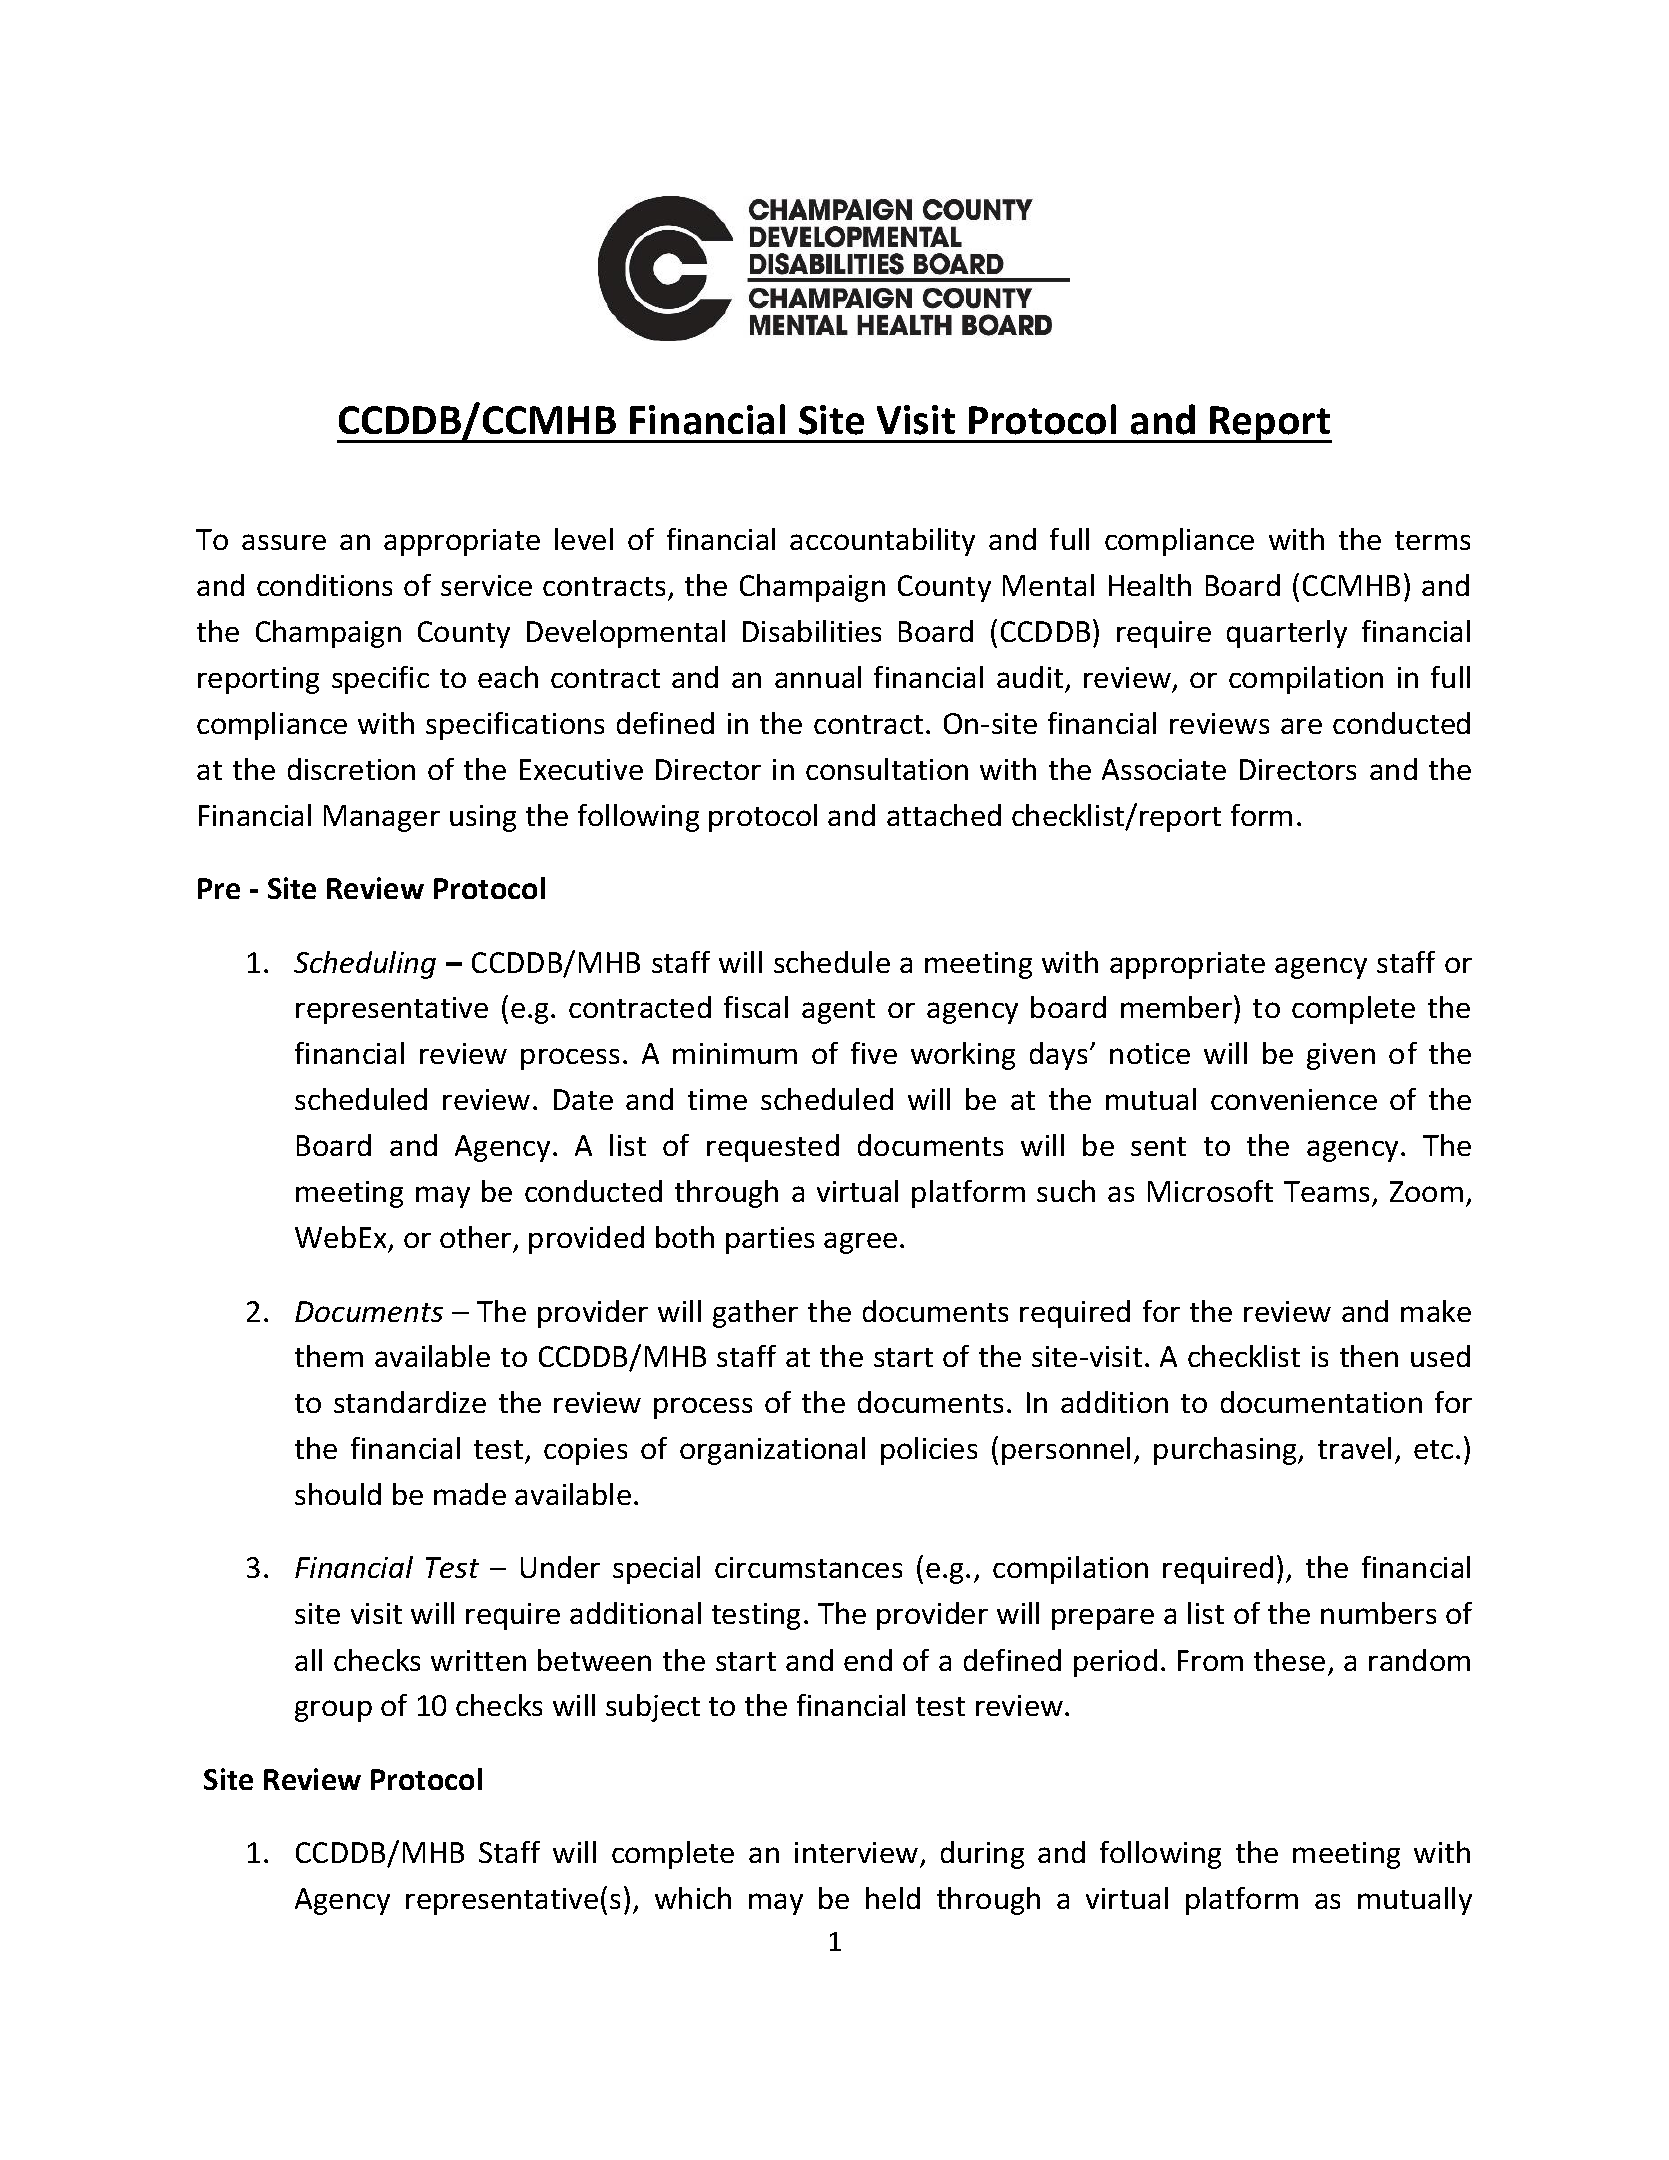  What do you see at coordinates (365, 965) in the screenshot?
I see `Scheduling` at bounding box center [365, 965].
